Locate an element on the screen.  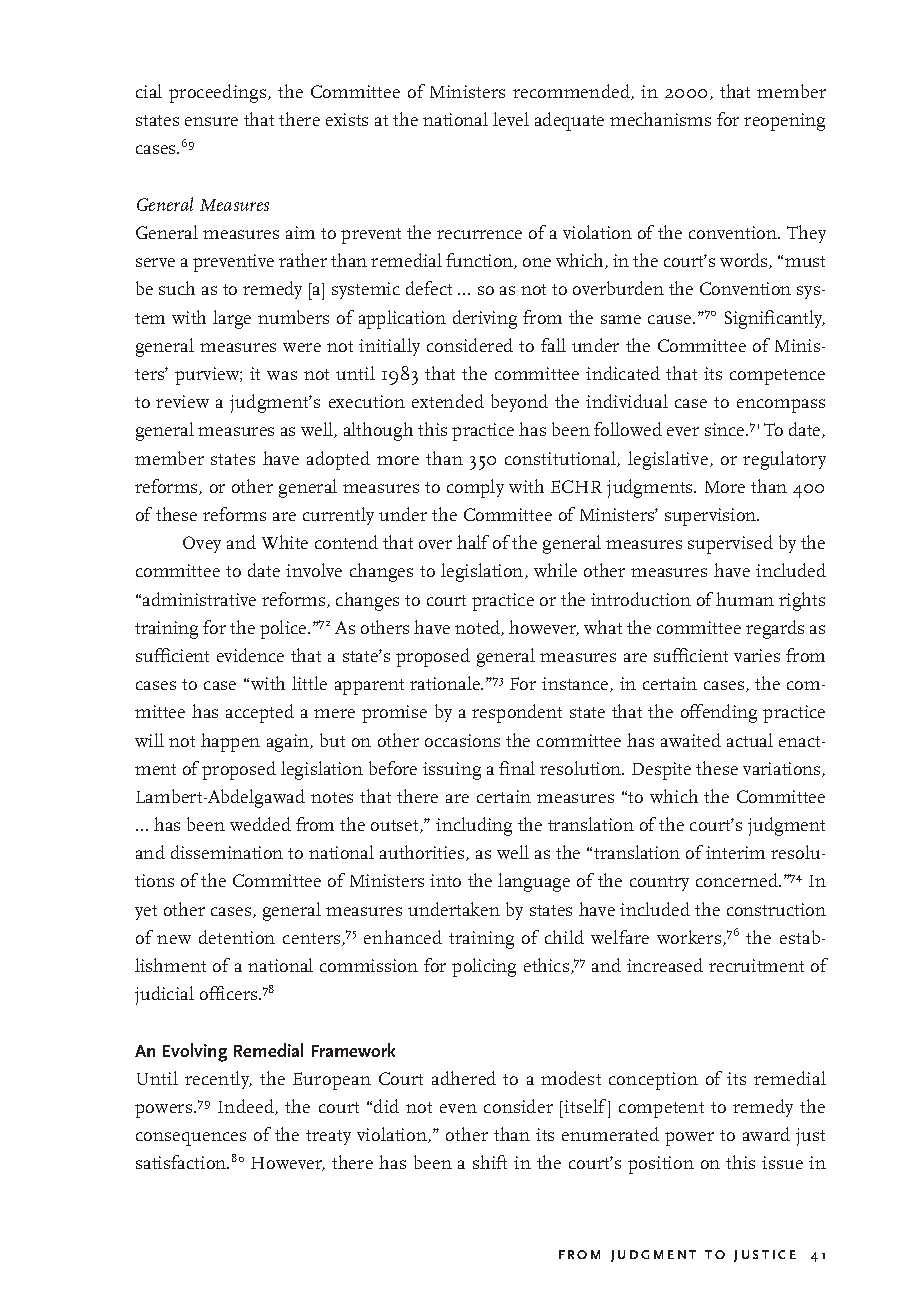
interim is located at coordinates (735, 852).
